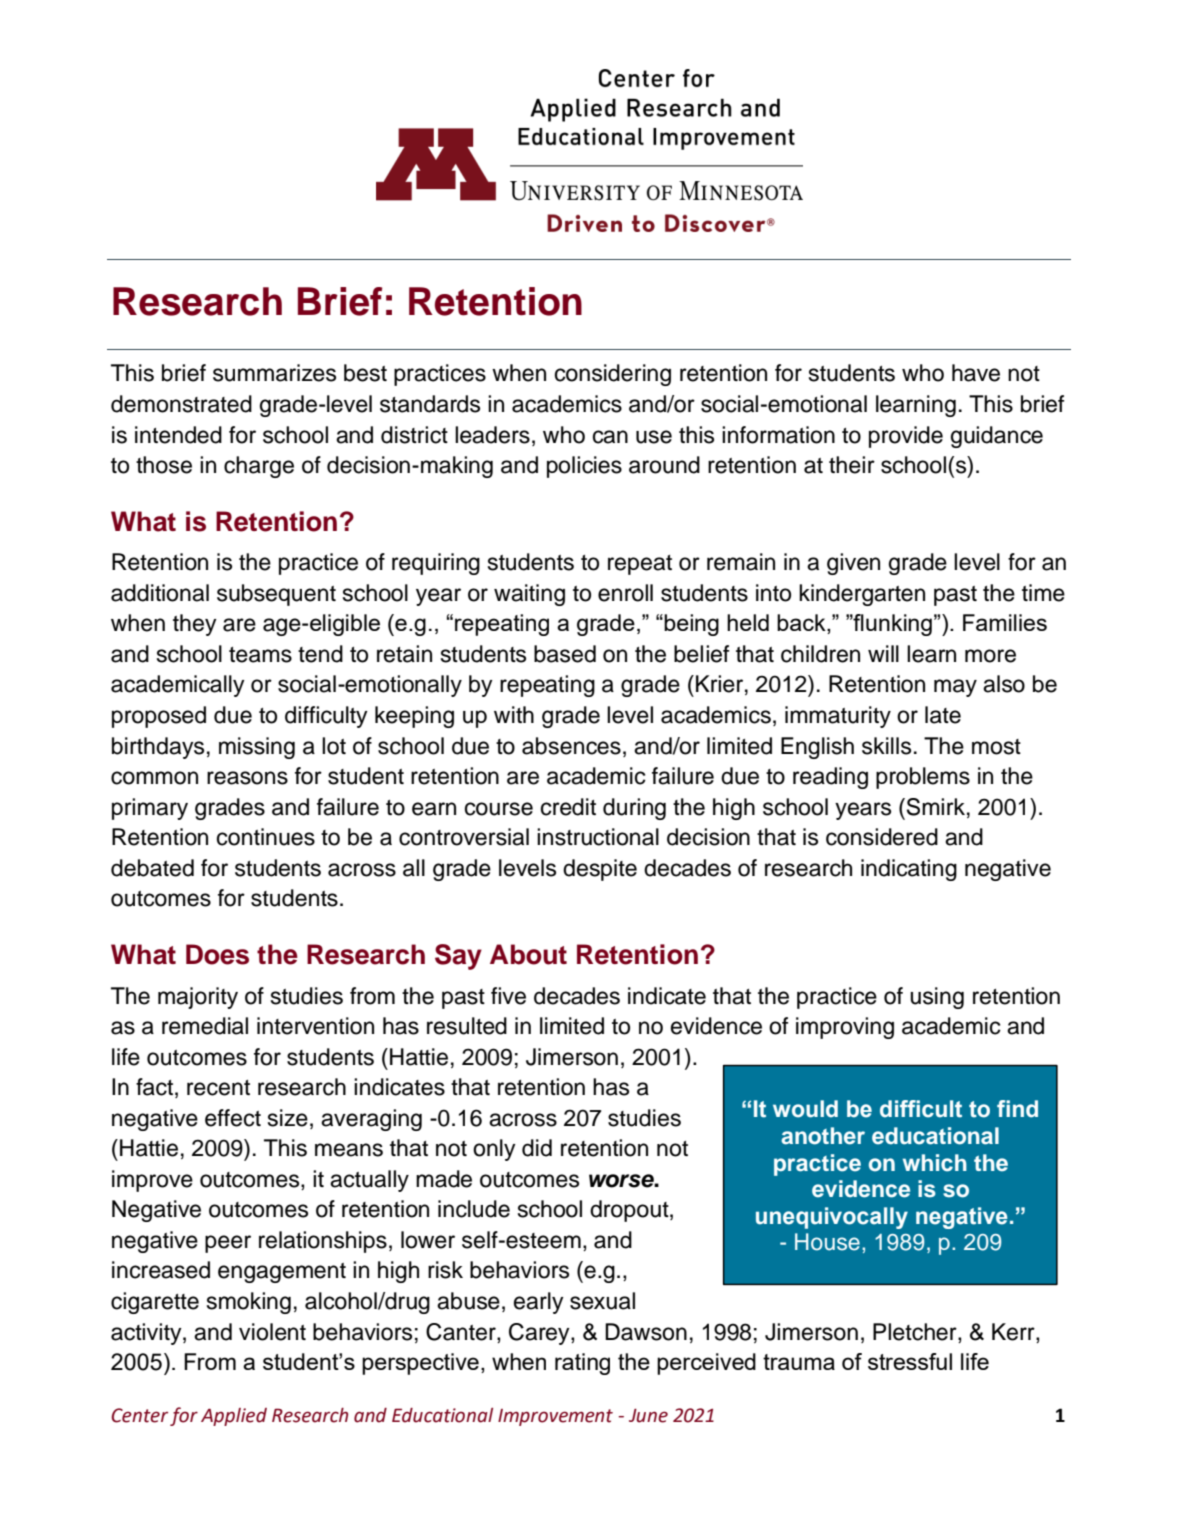 The width and height of the page is (1179, 1525). What do you see at coordinates (266, 837) in the page?
I see `continues` at bounding box center [266, 837].
